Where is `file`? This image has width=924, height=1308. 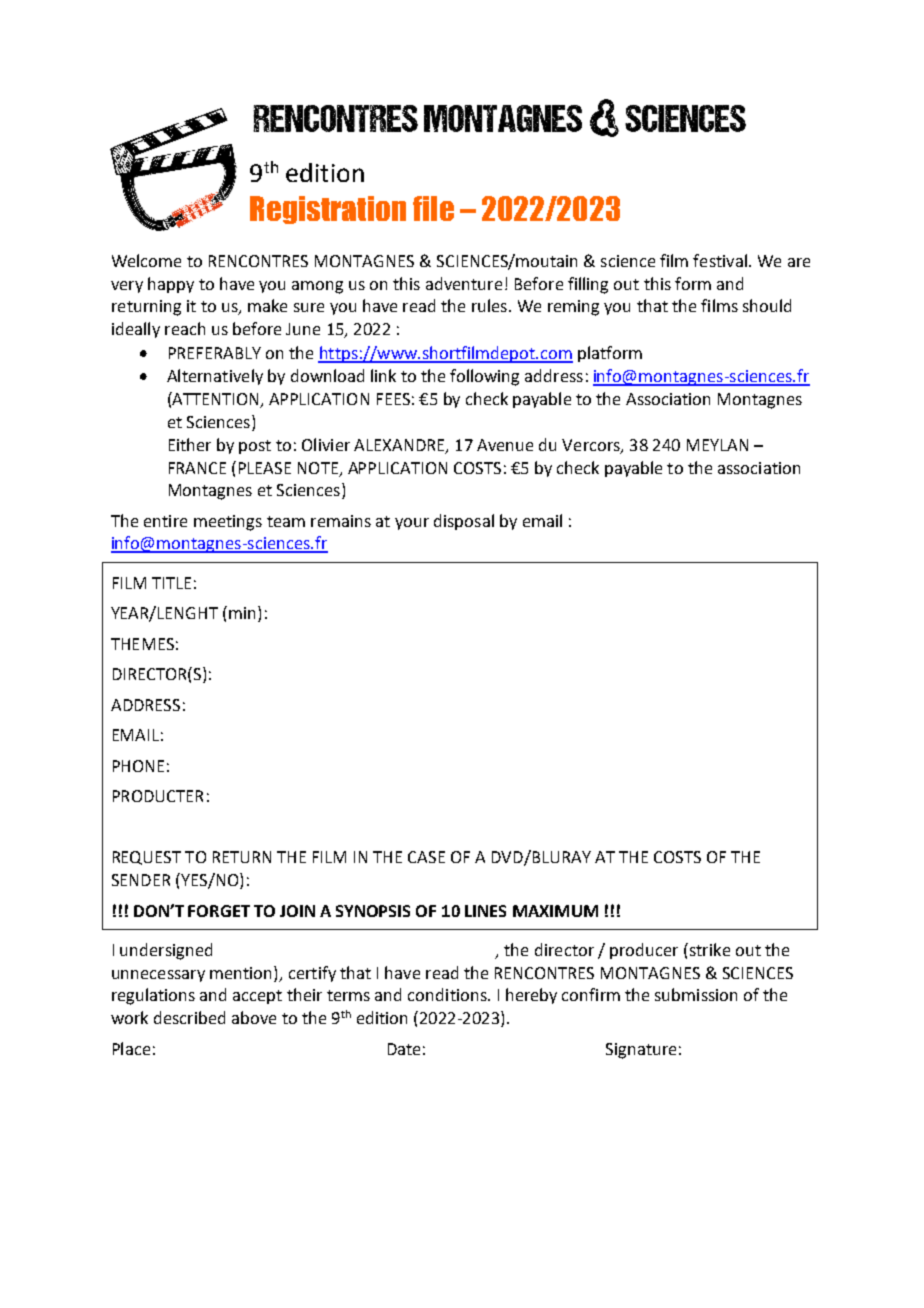
file is located at coordinates (433, 208).
